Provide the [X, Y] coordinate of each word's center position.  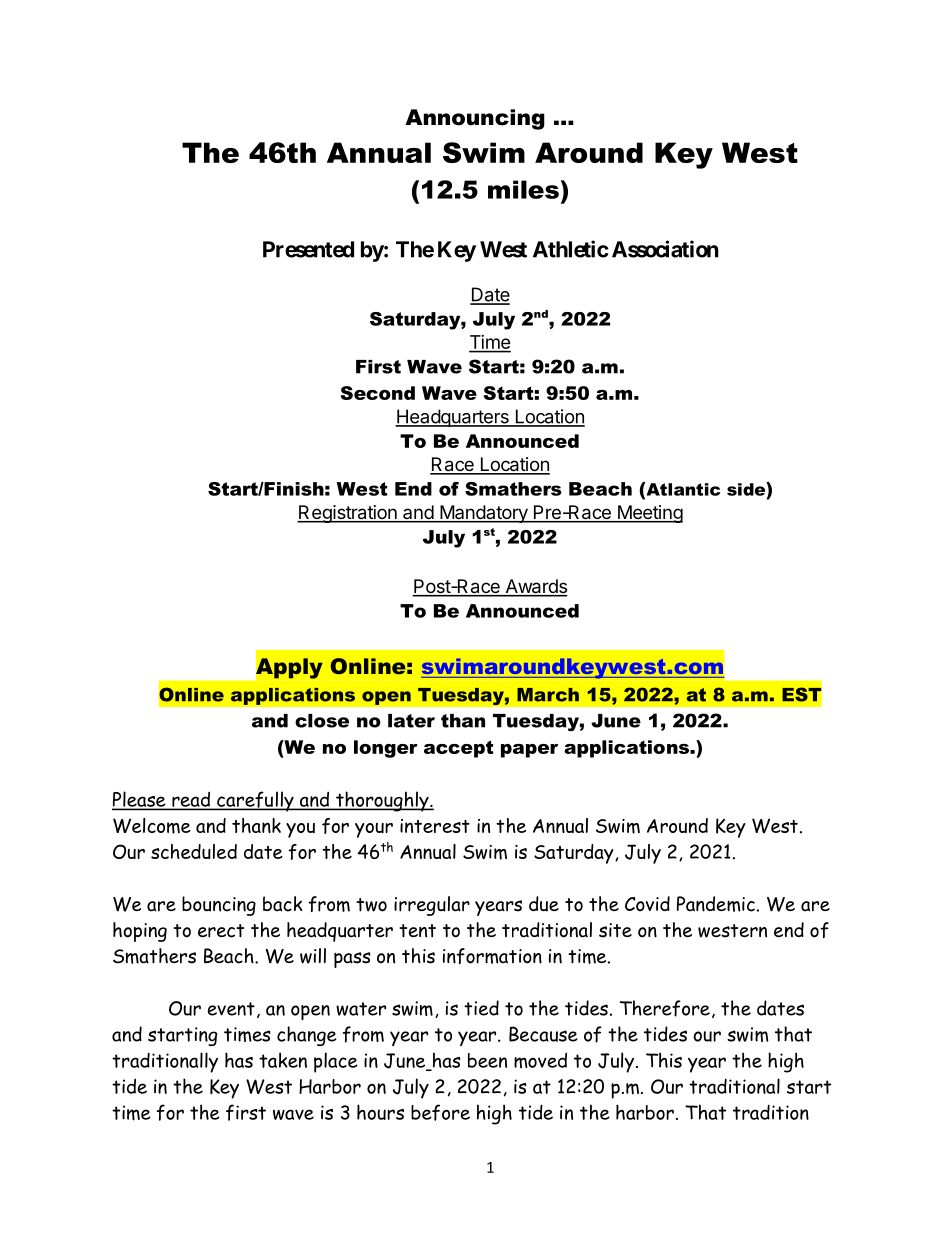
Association [665, 249]
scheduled [194, 851]
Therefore [665, 1008]
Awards [535, 587]
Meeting [649, 514]
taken [283, 1060]
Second [377, 393]
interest [435, 826]
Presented [308, 249]
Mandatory [484, 514]
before [440, 1112]
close [322, 721]
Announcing [475, 119]
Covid [647, 904]
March [548, 695]
